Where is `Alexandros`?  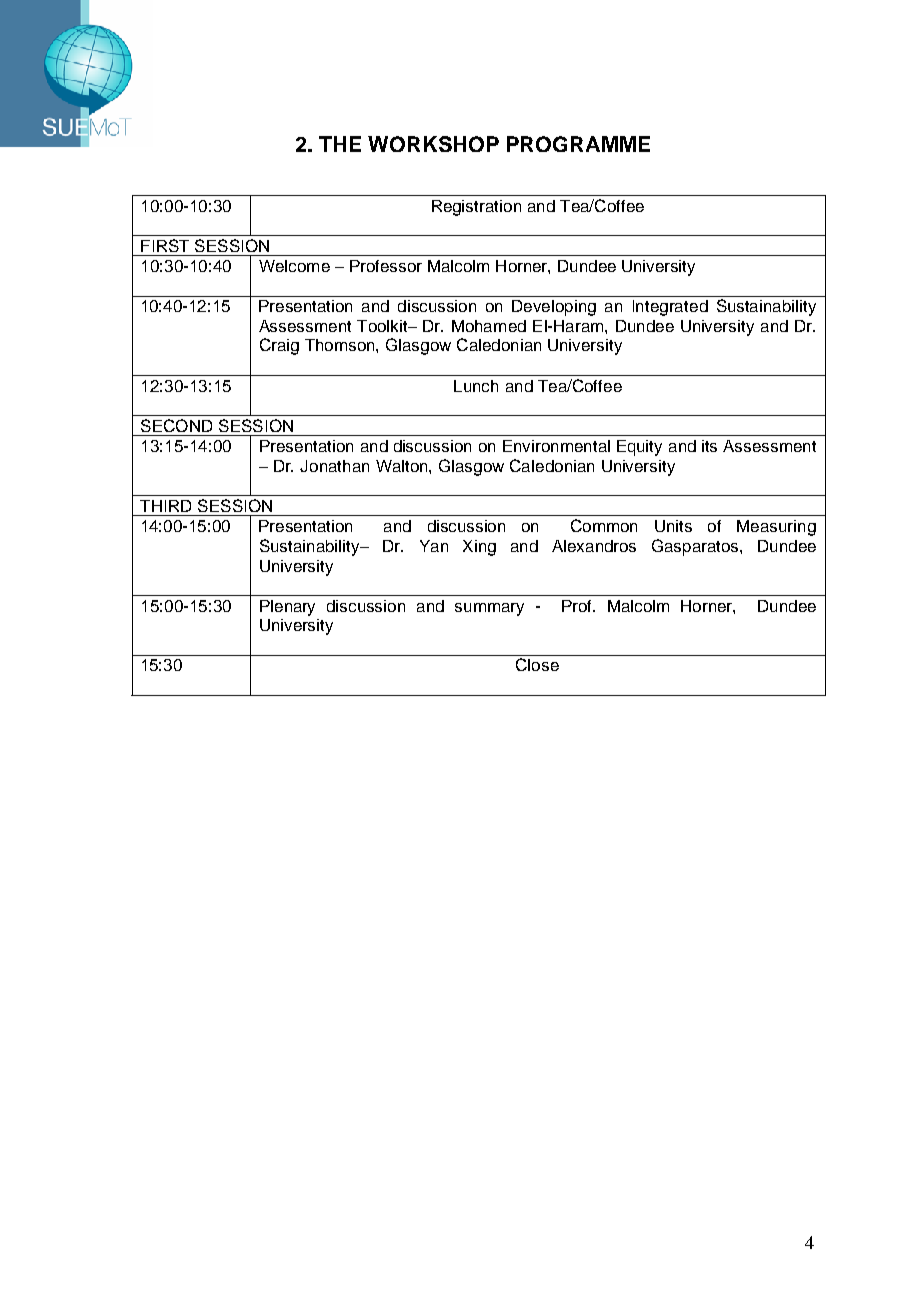 Alexandros is located at coordinates (594, 546).
